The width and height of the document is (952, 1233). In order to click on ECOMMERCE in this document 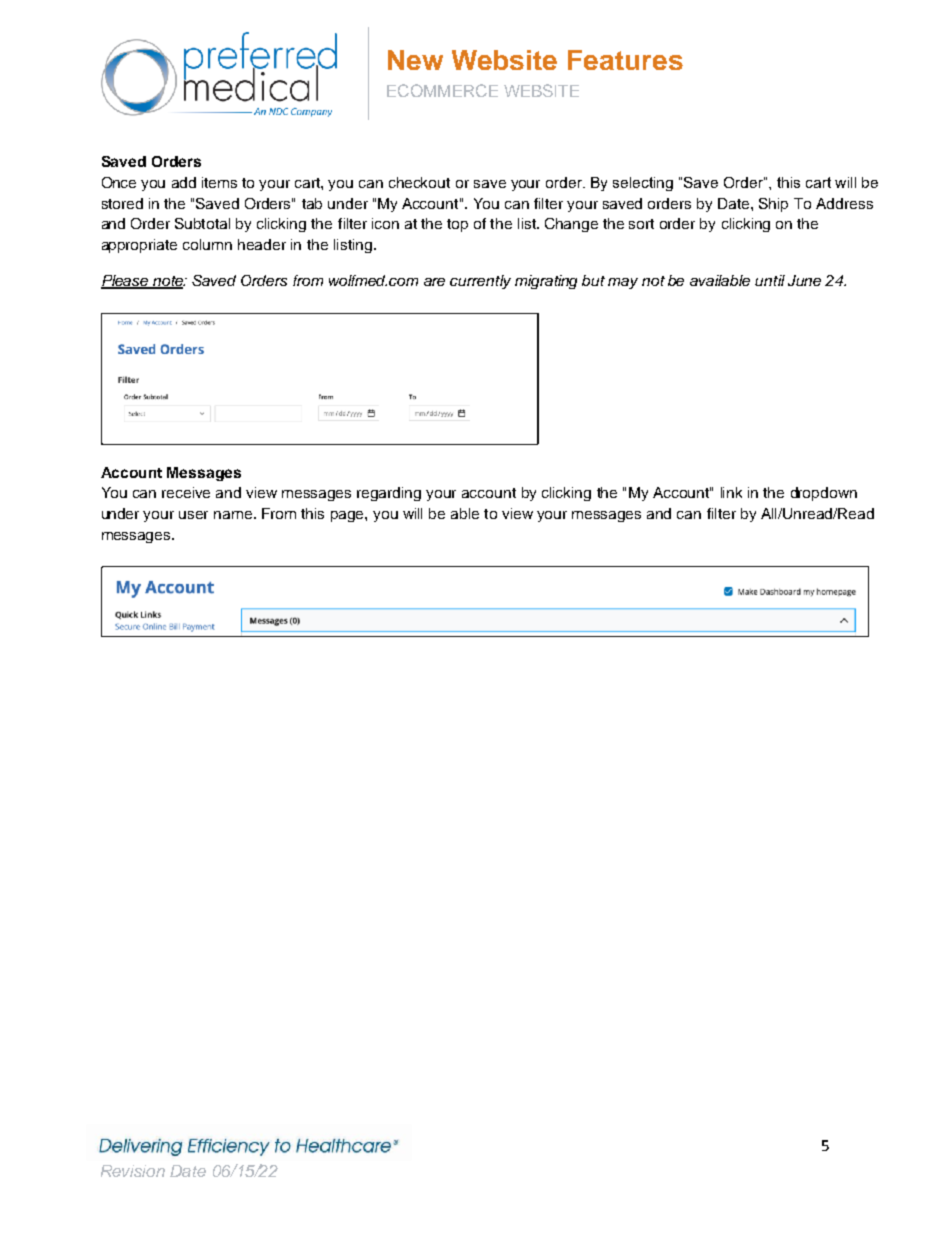, I will do `click(442, 90)`.
